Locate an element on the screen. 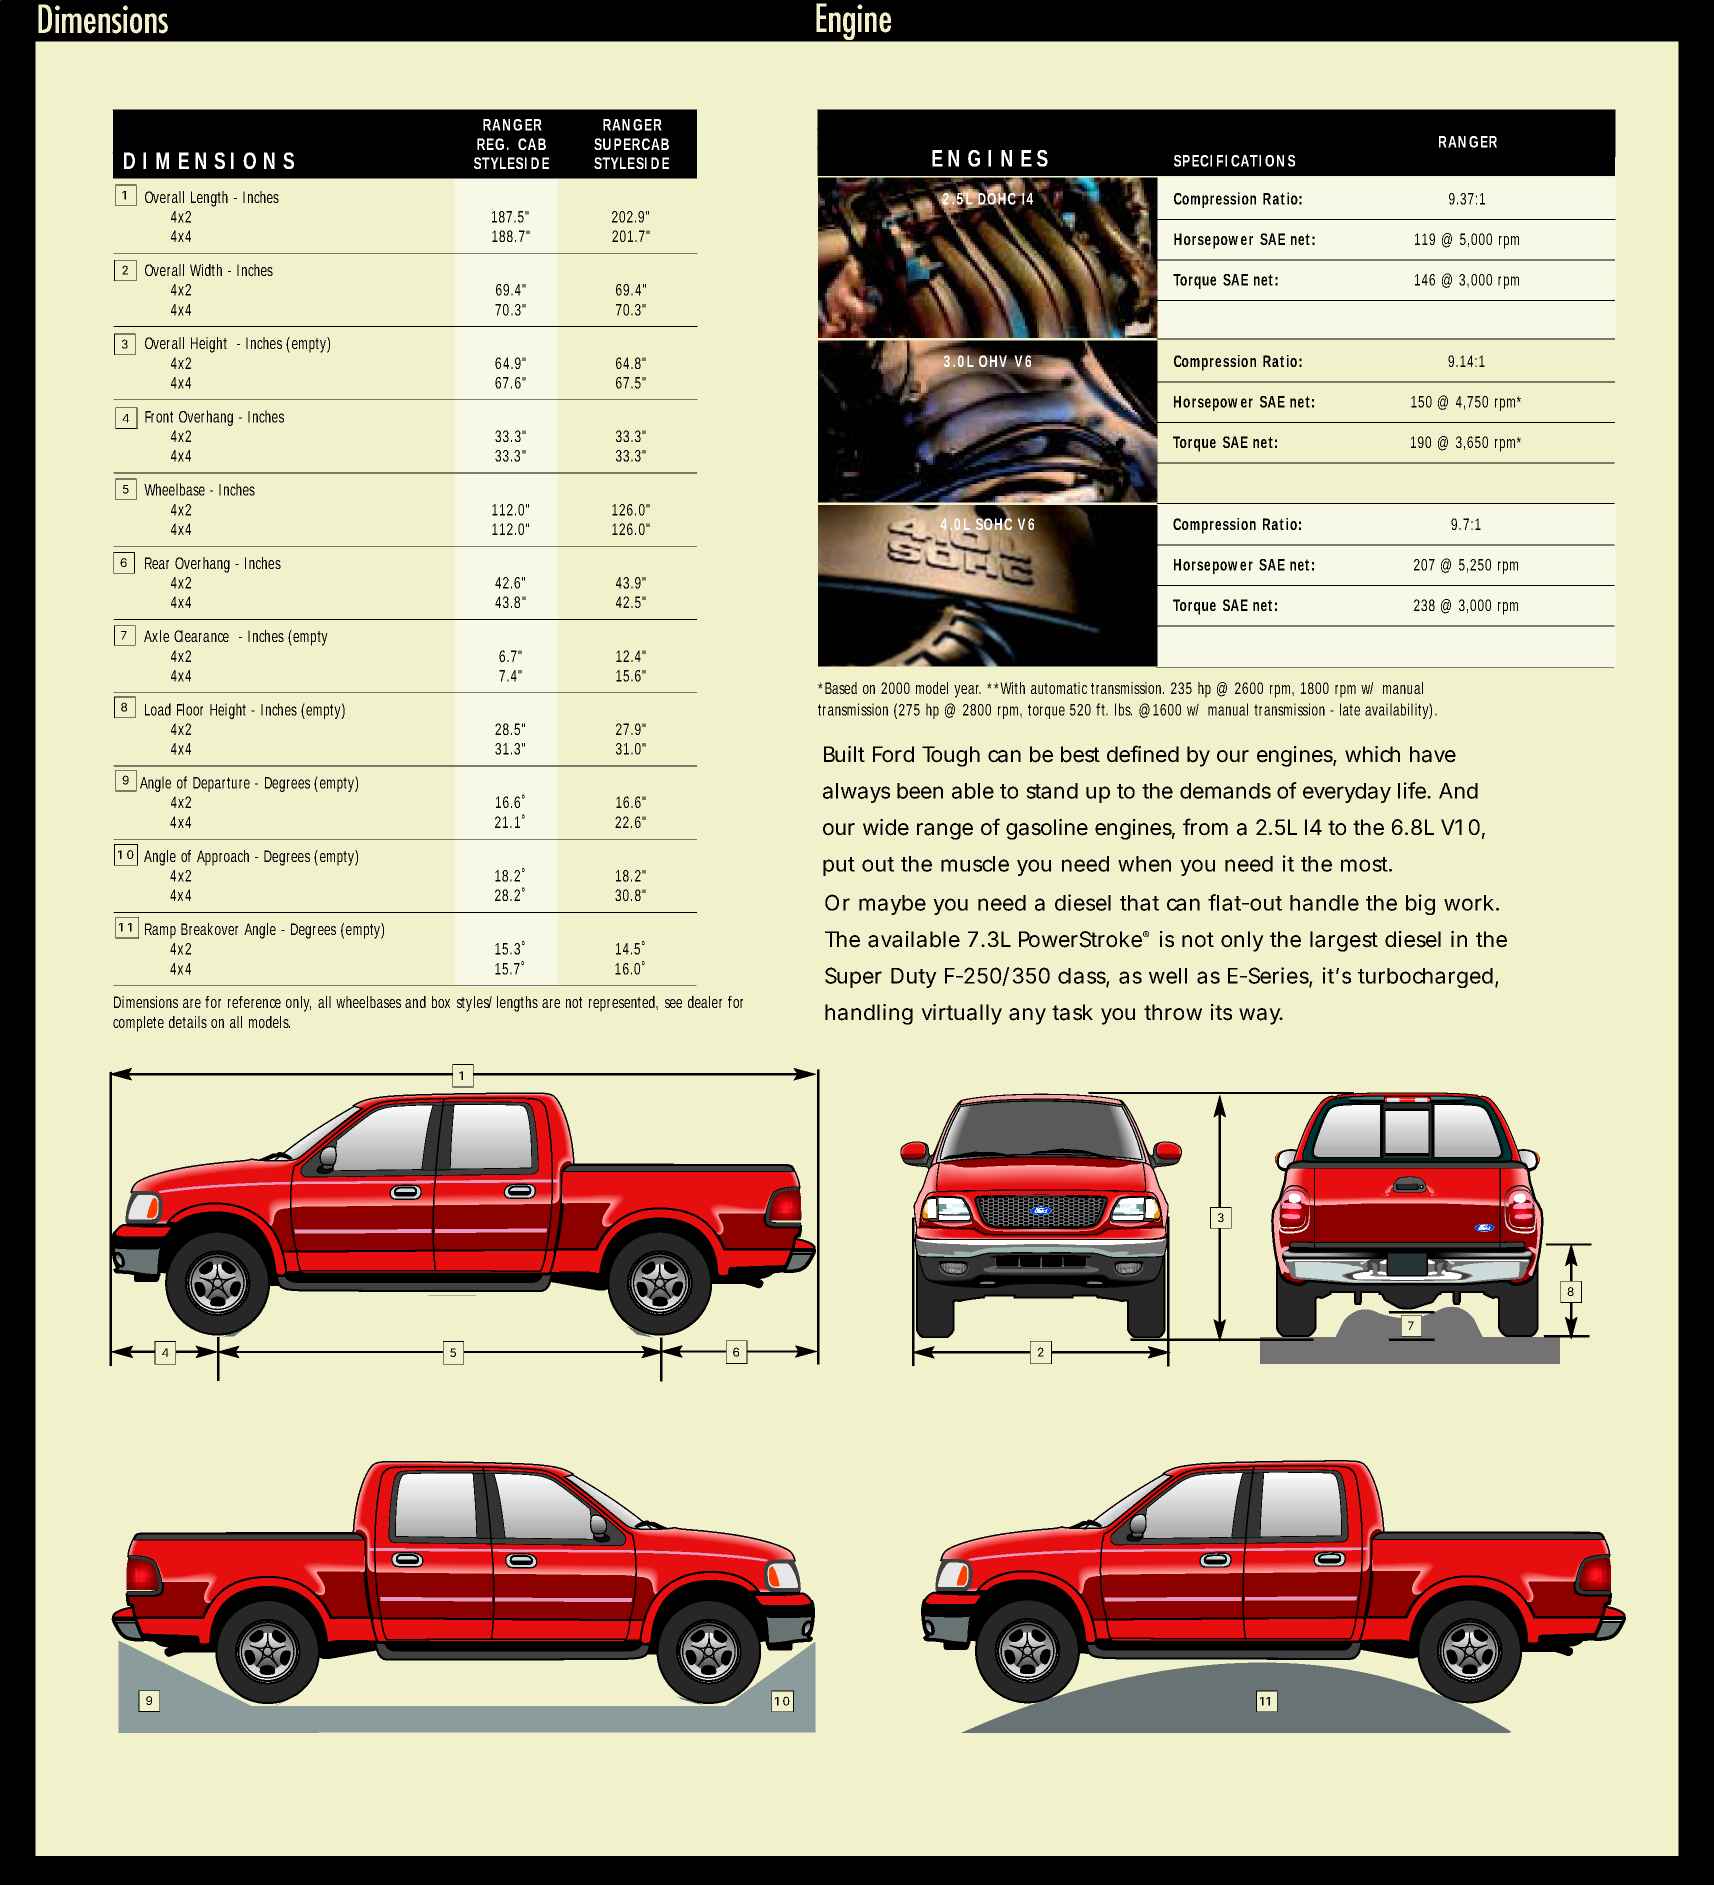 This screenshot has height=1886, width=1714. Floor is located at coordinates (190, 709).
